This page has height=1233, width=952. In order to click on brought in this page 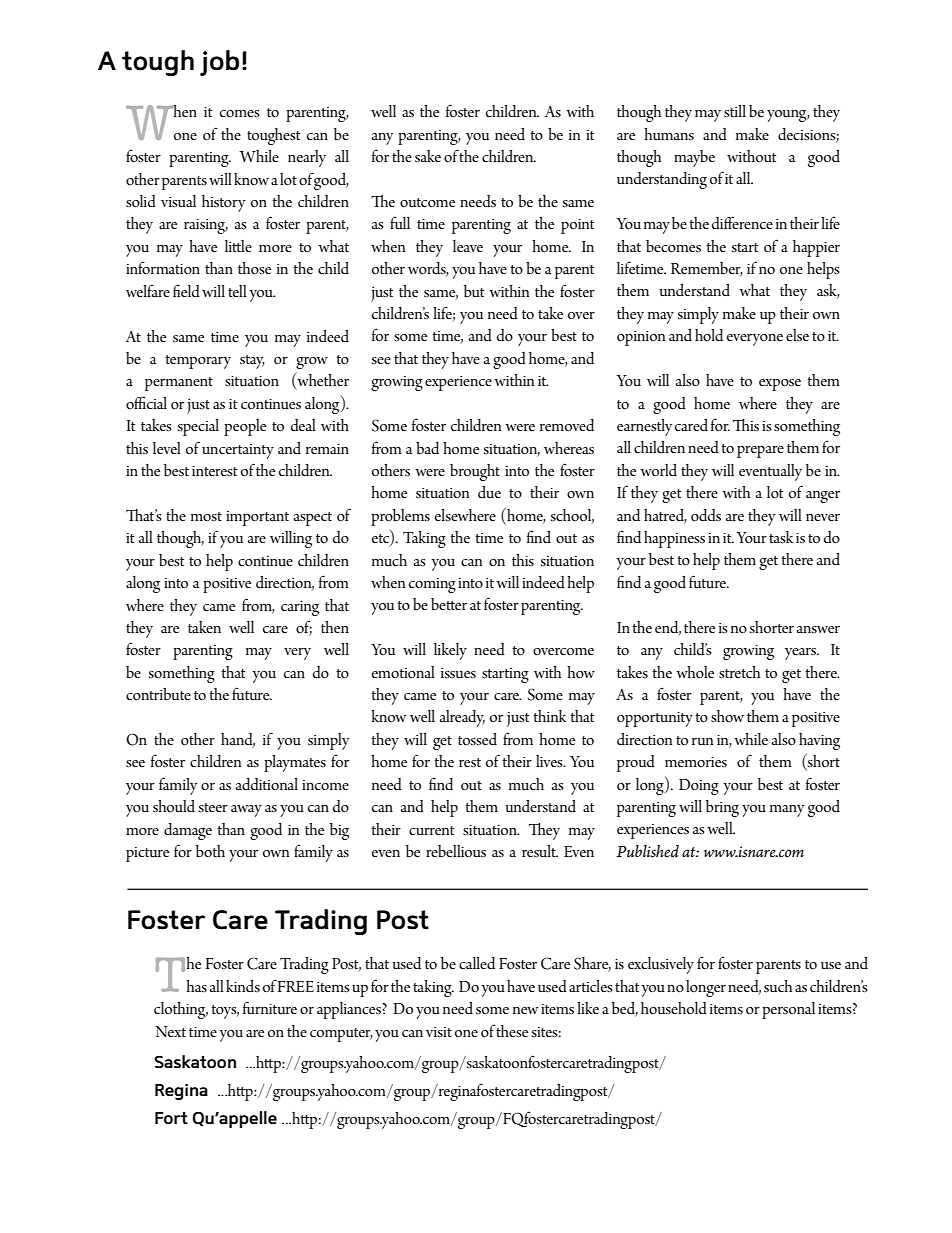, I will do `click(475, 472)`.
